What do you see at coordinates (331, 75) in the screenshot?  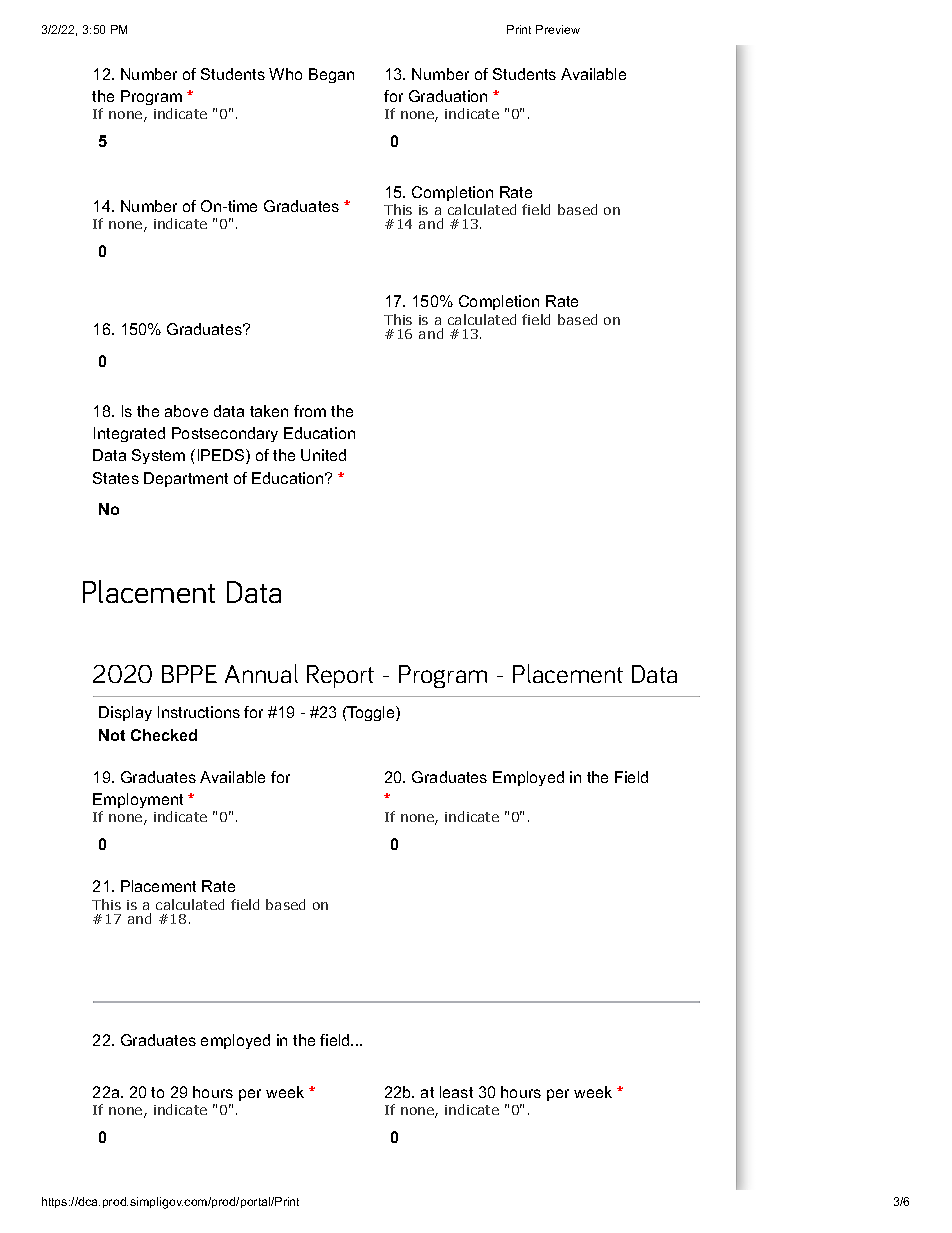 I see `Began` at bounding box center [331, 75].
